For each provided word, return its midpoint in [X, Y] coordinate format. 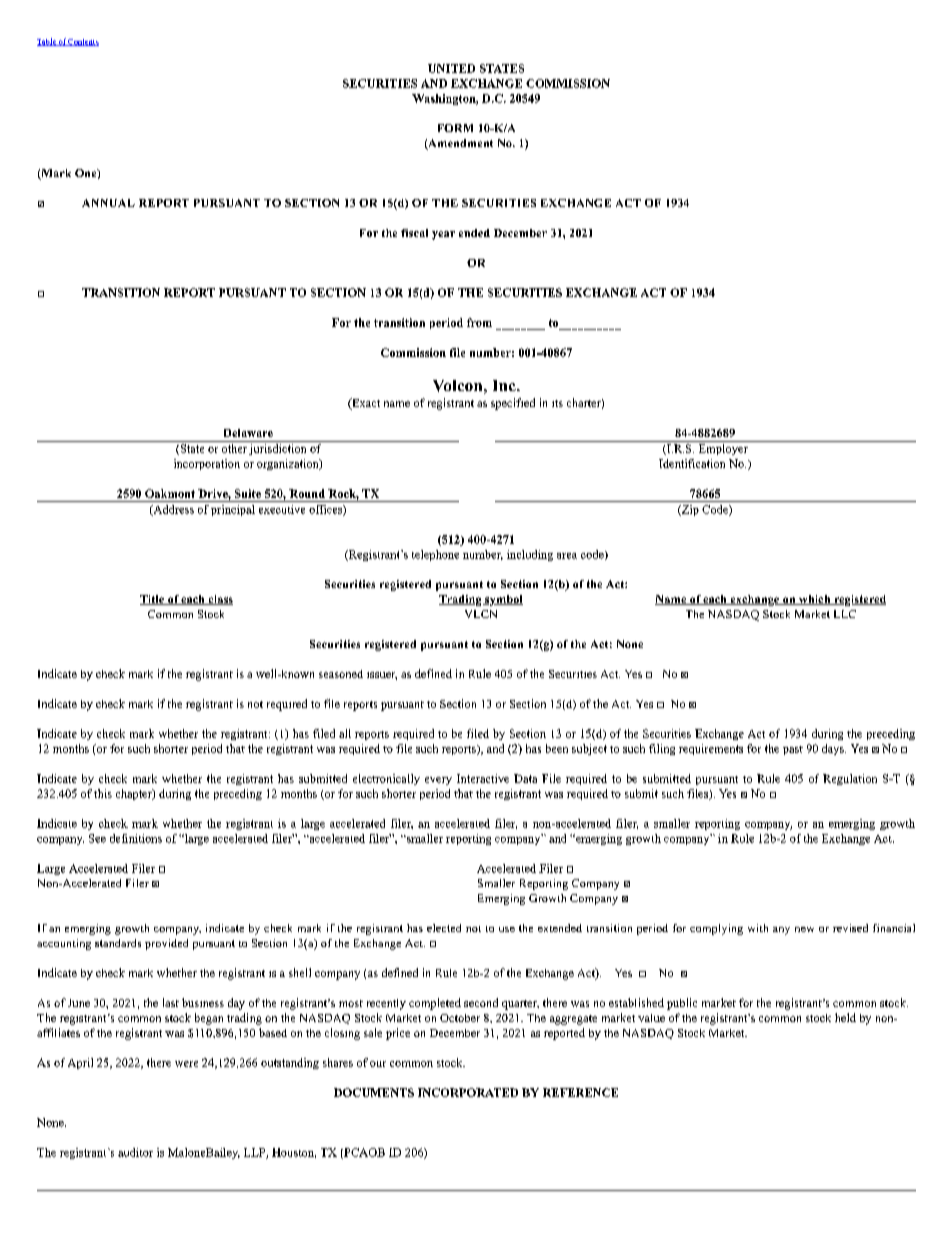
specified [513, 404]
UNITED [451, 68]
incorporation [207, 464]
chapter [135, 794]
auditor [135, 1152]
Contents [83, 42]
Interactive [483, 778]
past [793, 750]
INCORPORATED [468, 1092]
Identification [692, 463]
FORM [455, 128]
